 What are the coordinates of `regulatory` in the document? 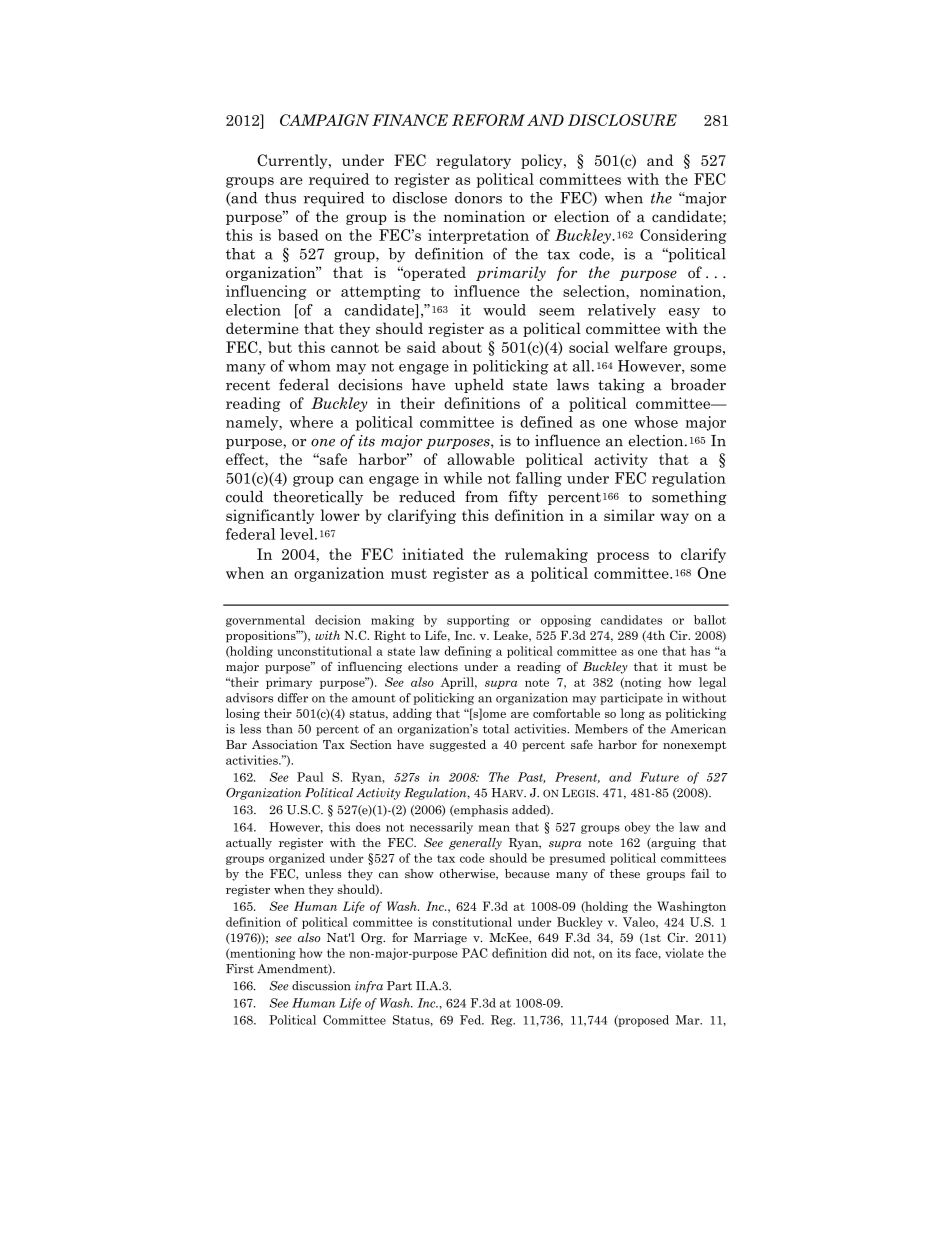 It's located at (473, 161).
